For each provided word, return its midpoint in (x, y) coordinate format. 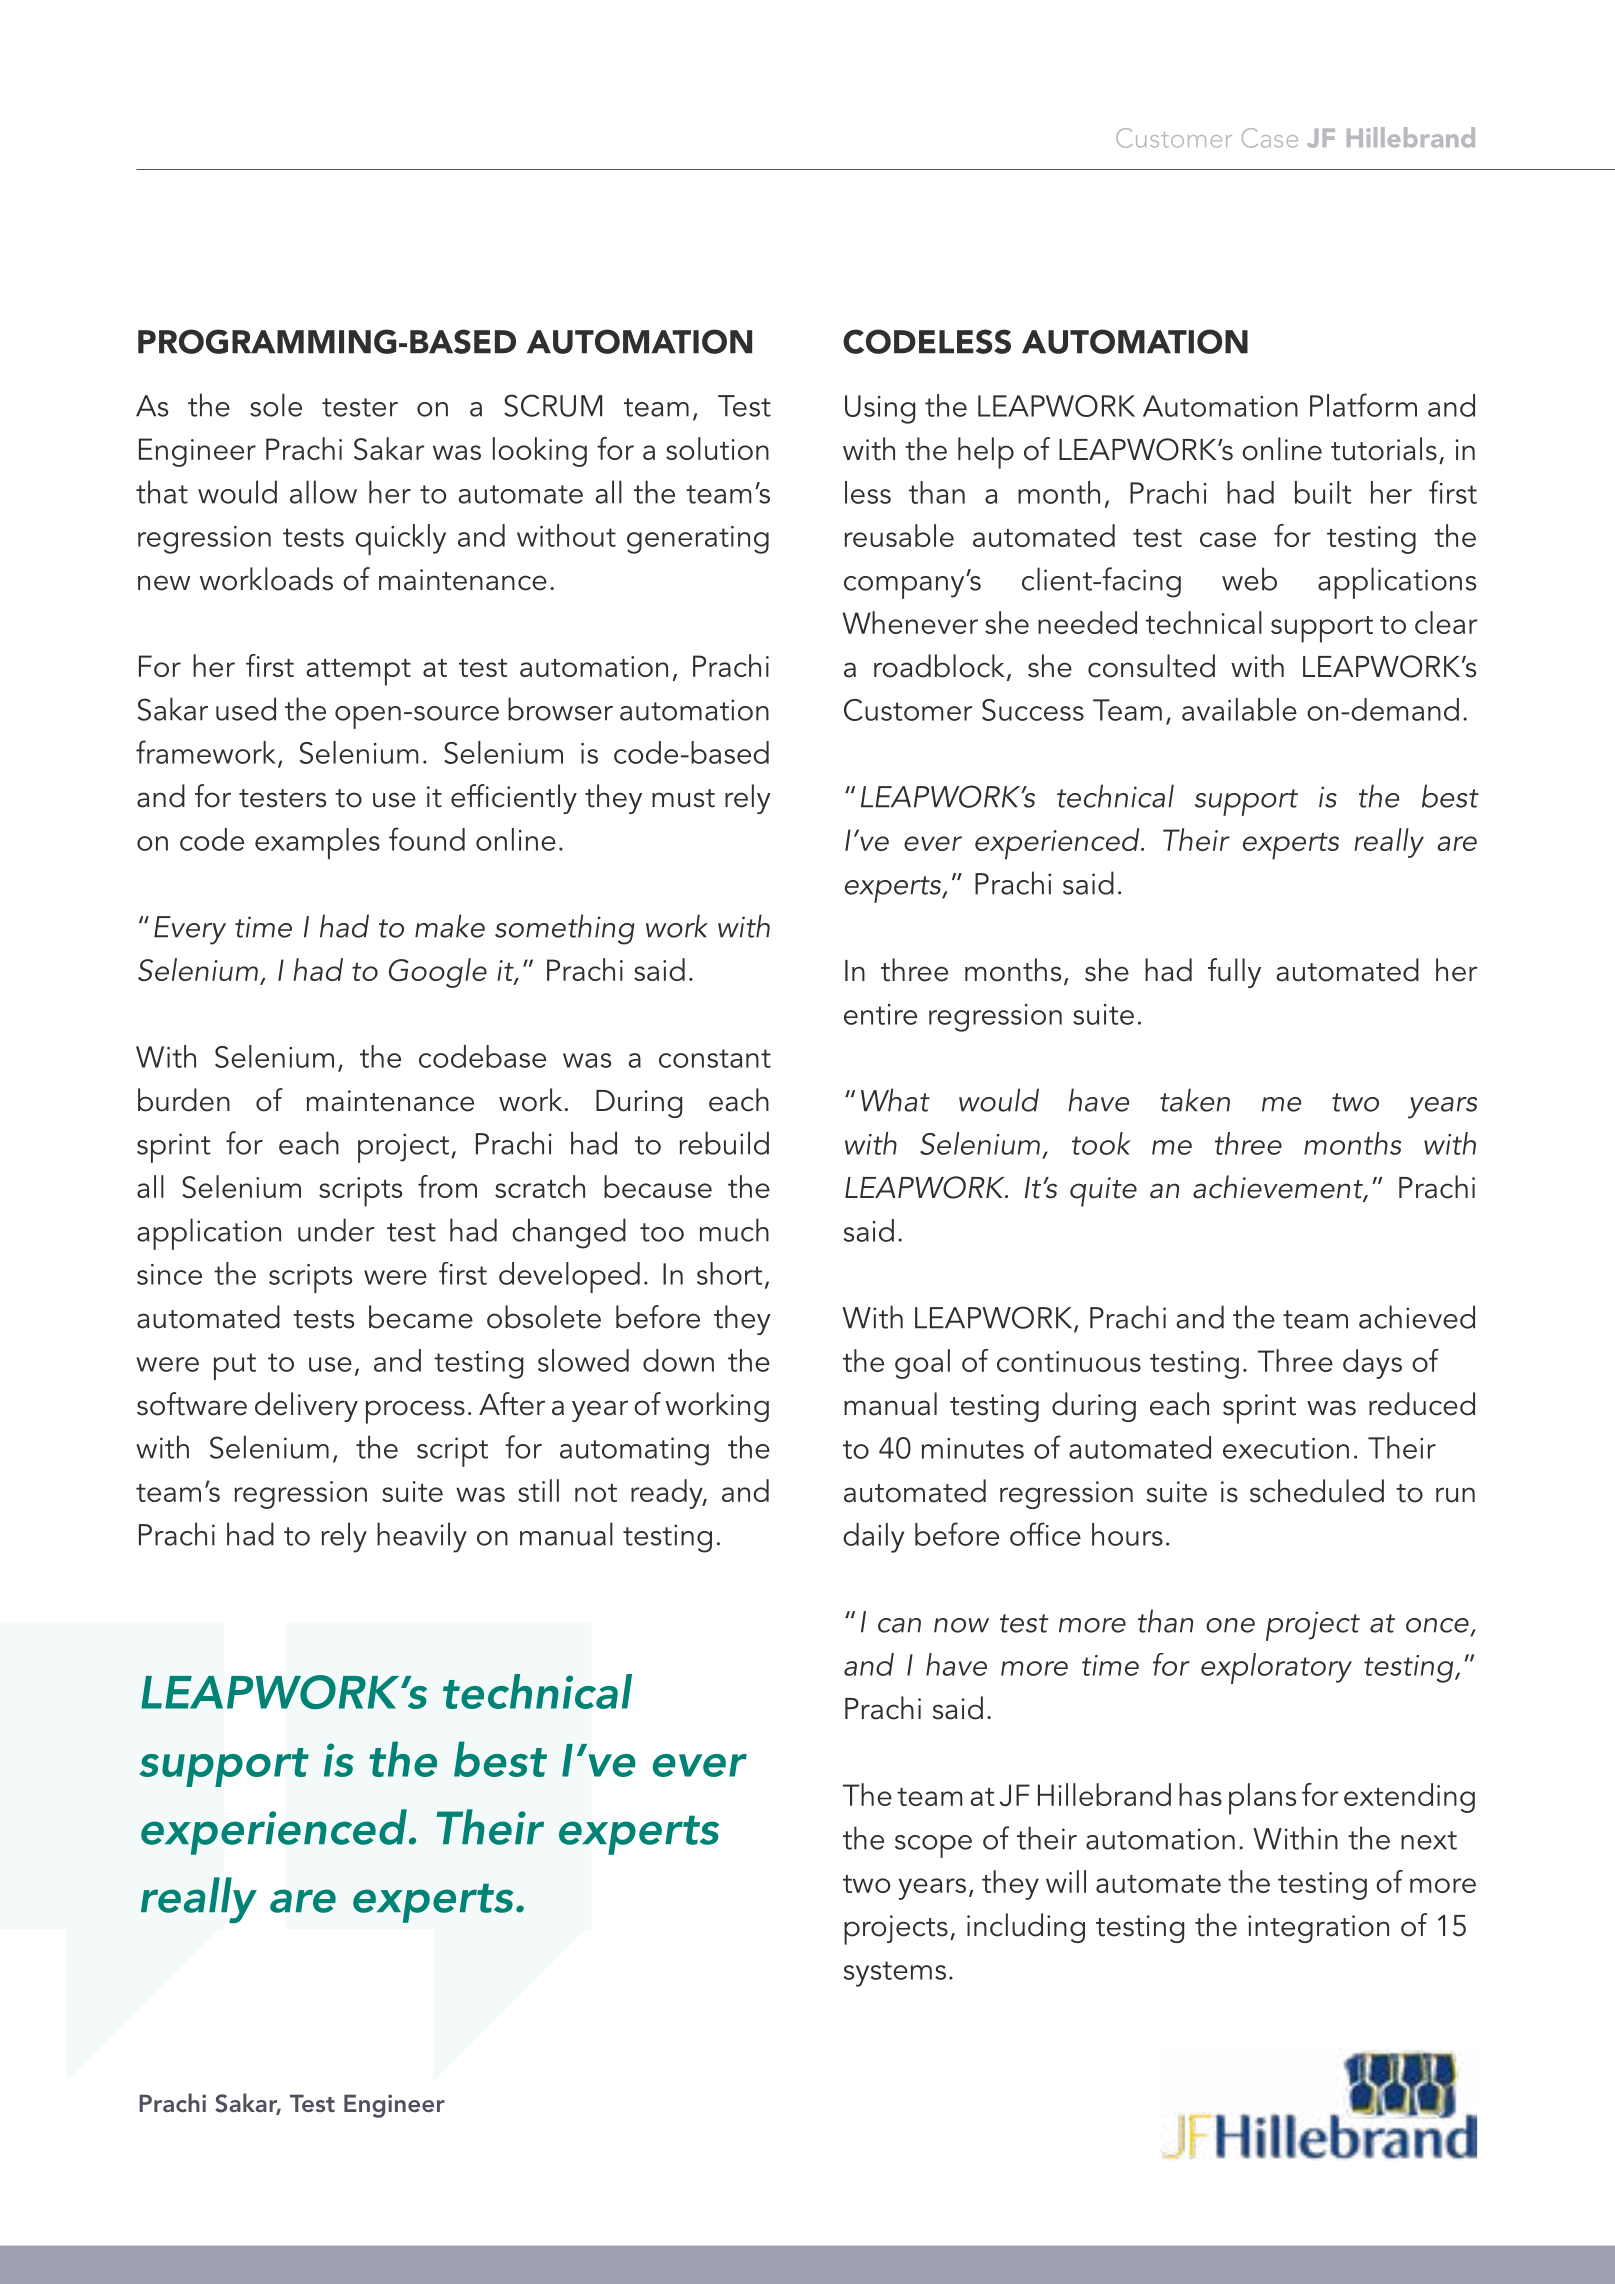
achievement (1279, 1188)
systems (895, 1974)
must (683, 798)
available (1239, 709)
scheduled (1317, 1491)
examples (317, 843)
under (336, 1230)
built (1323, 492)
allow (323, 492)
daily (873, 1538)
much (734, 1230)
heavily (422, 1537)
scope (933, 1846)
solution (717, 448)
